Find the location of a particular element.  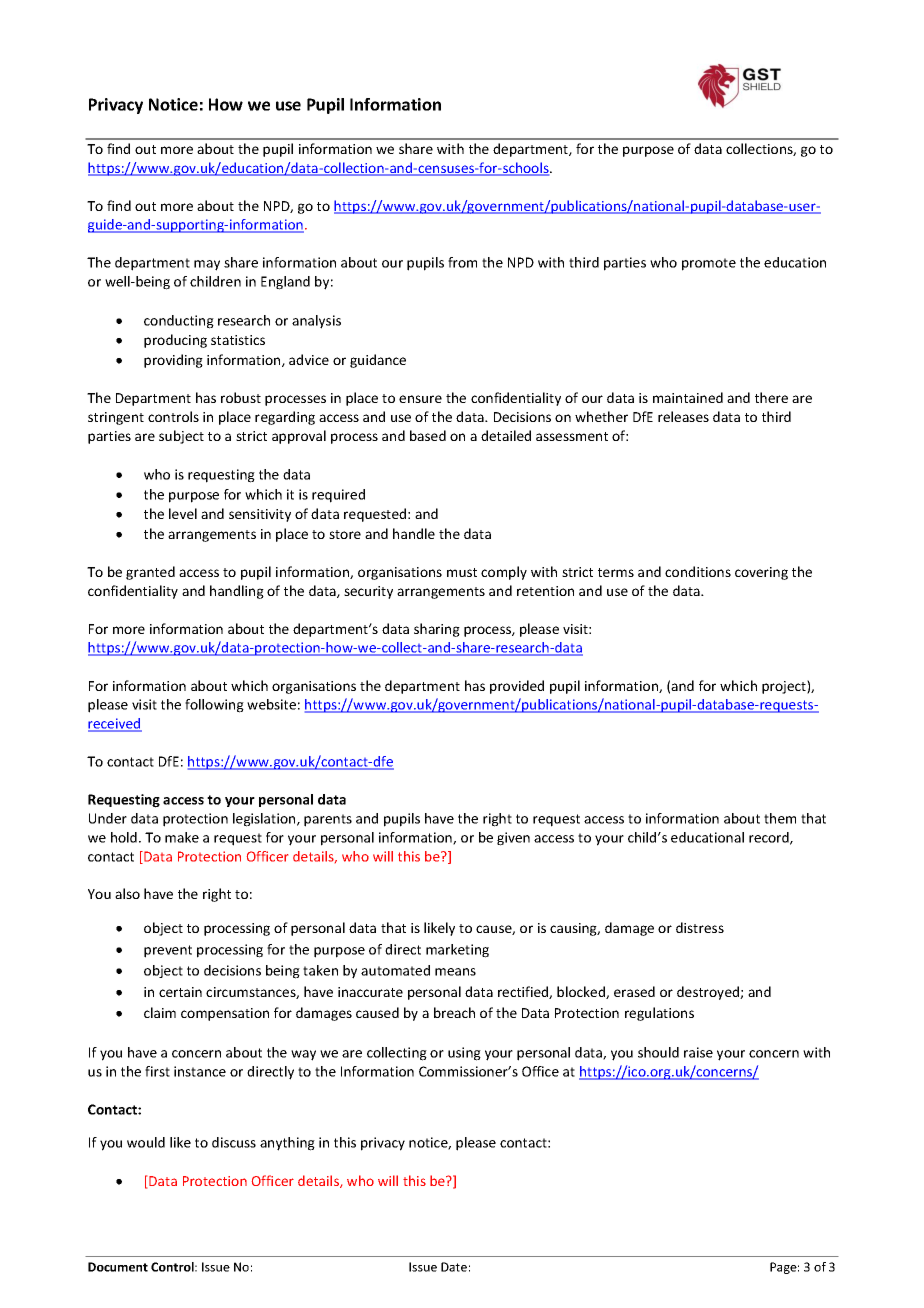

level is located at coordinates (183, 513).
